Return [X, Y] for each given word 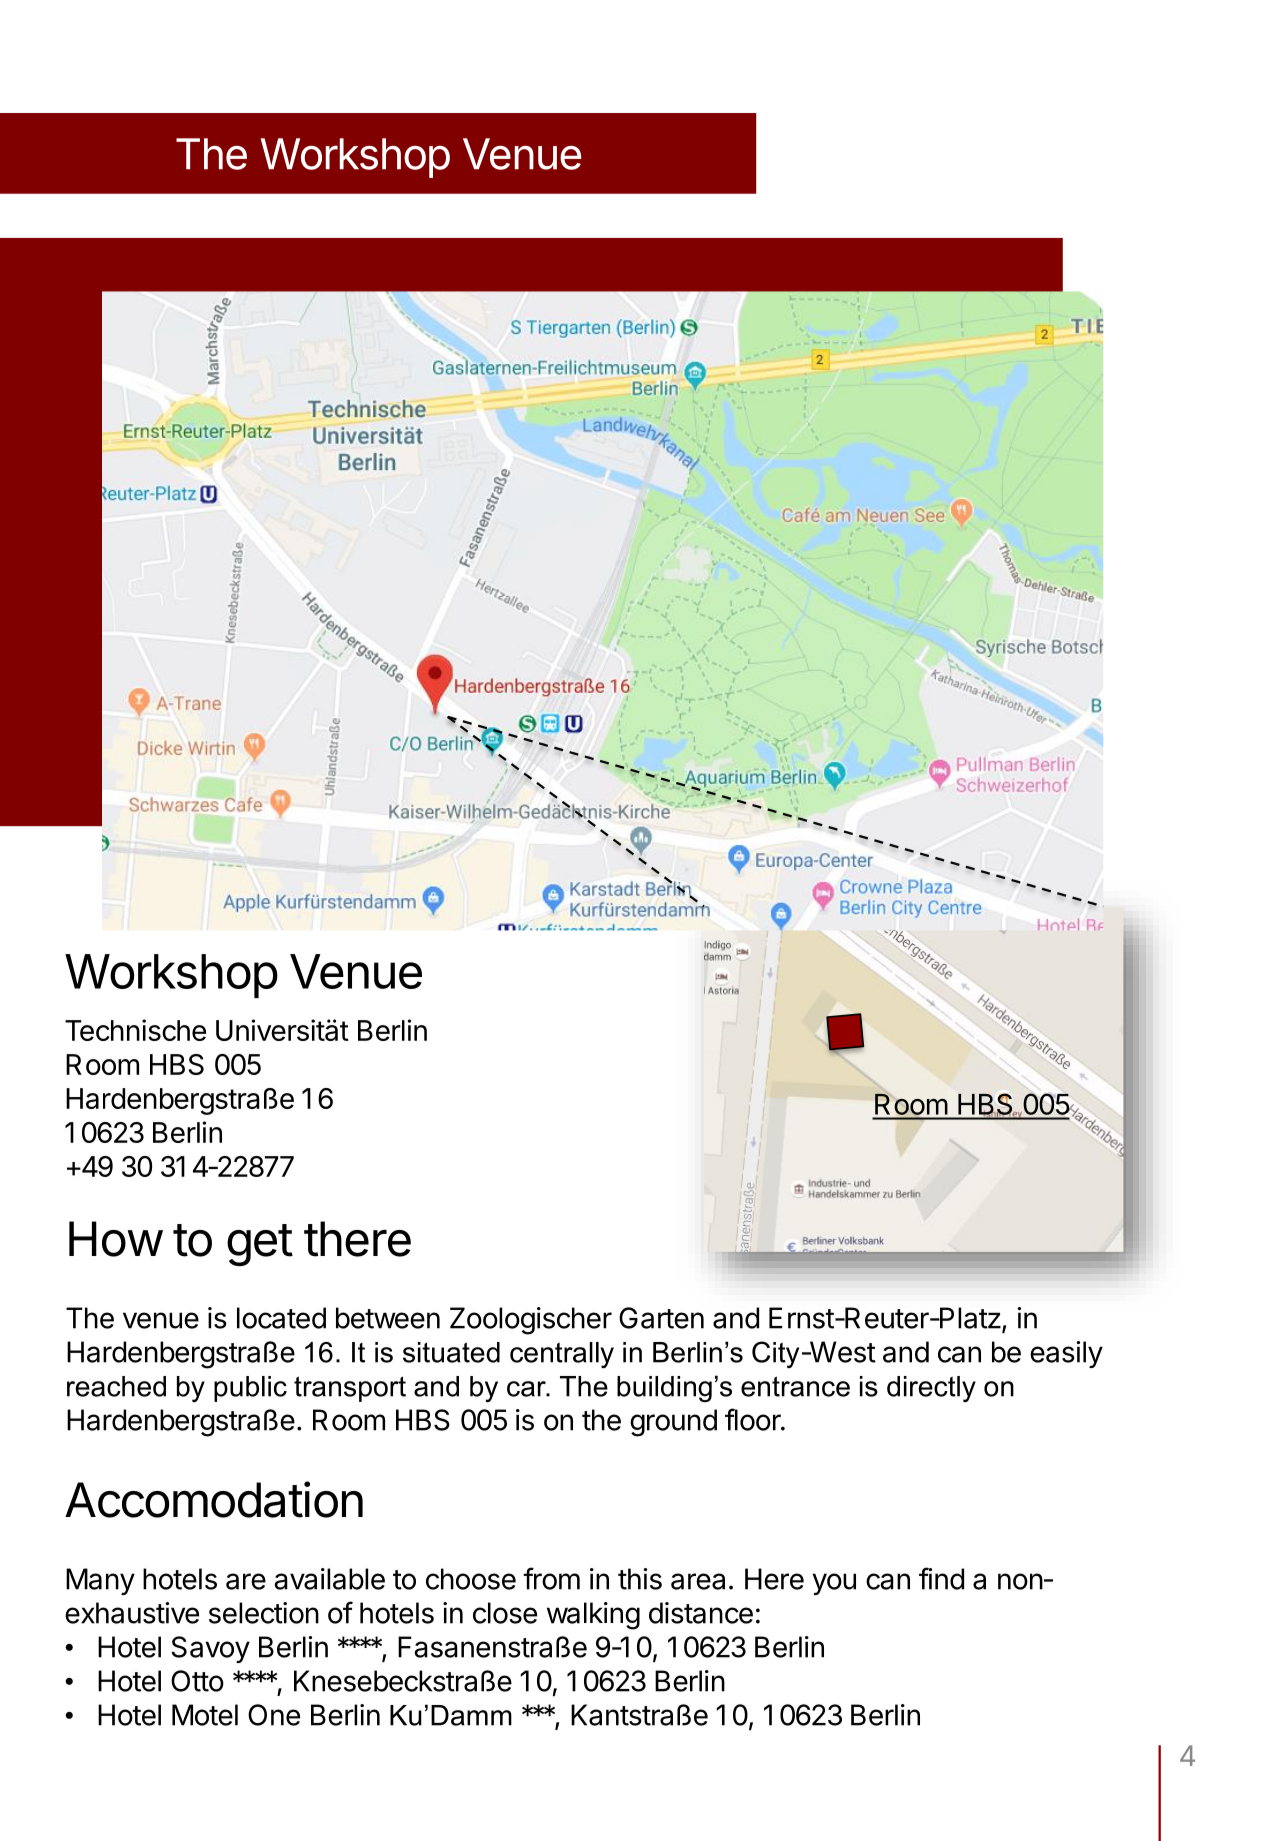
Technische [135, 1030]
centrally [562, 1355]
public [250, 1389]
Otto [197, 1681]
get [260, 1245]
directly [931, 1389]
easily [1066, 1354]
